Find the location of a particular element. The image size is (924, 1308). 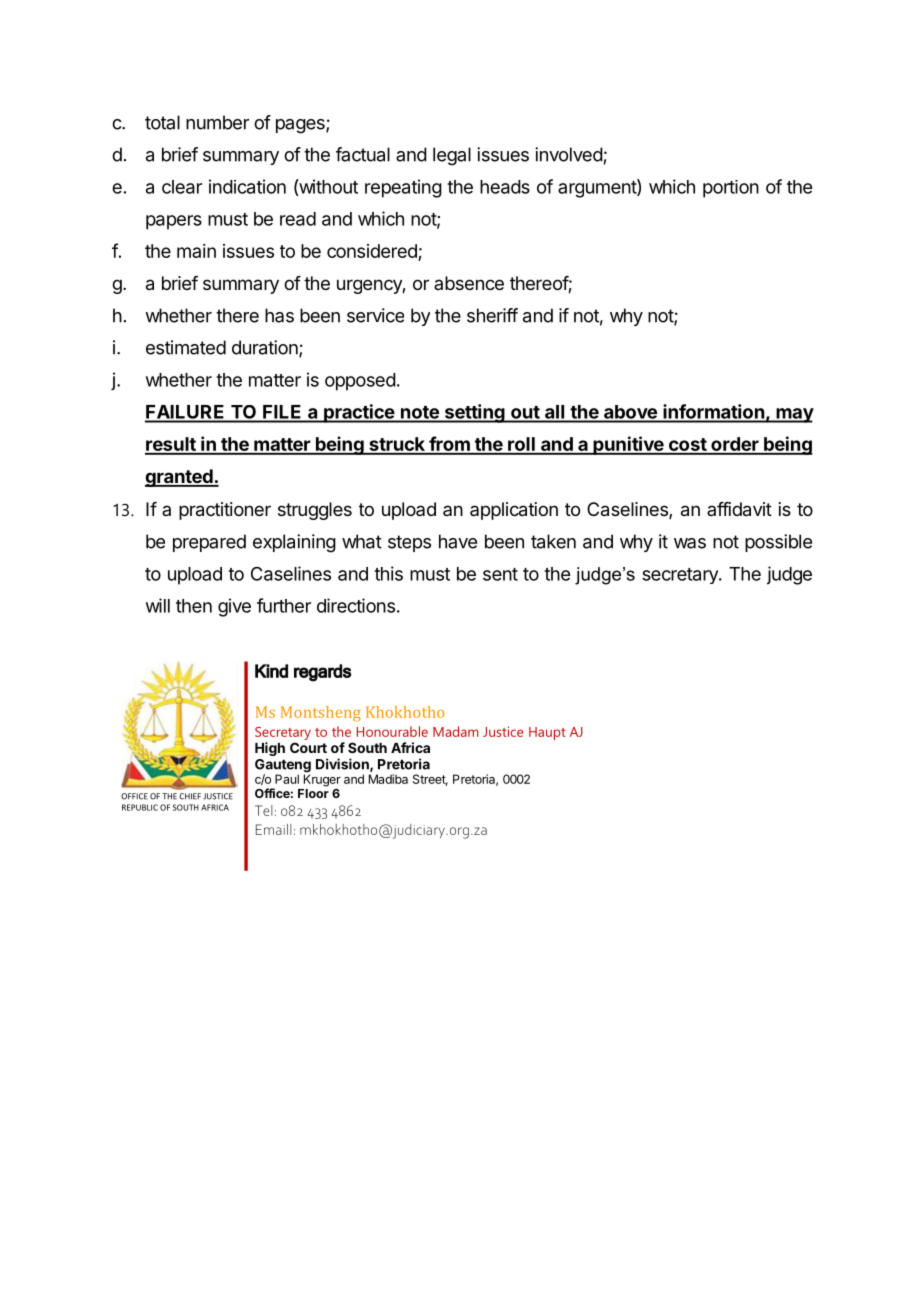

CHIEF is located at coordinates (190, 796).
